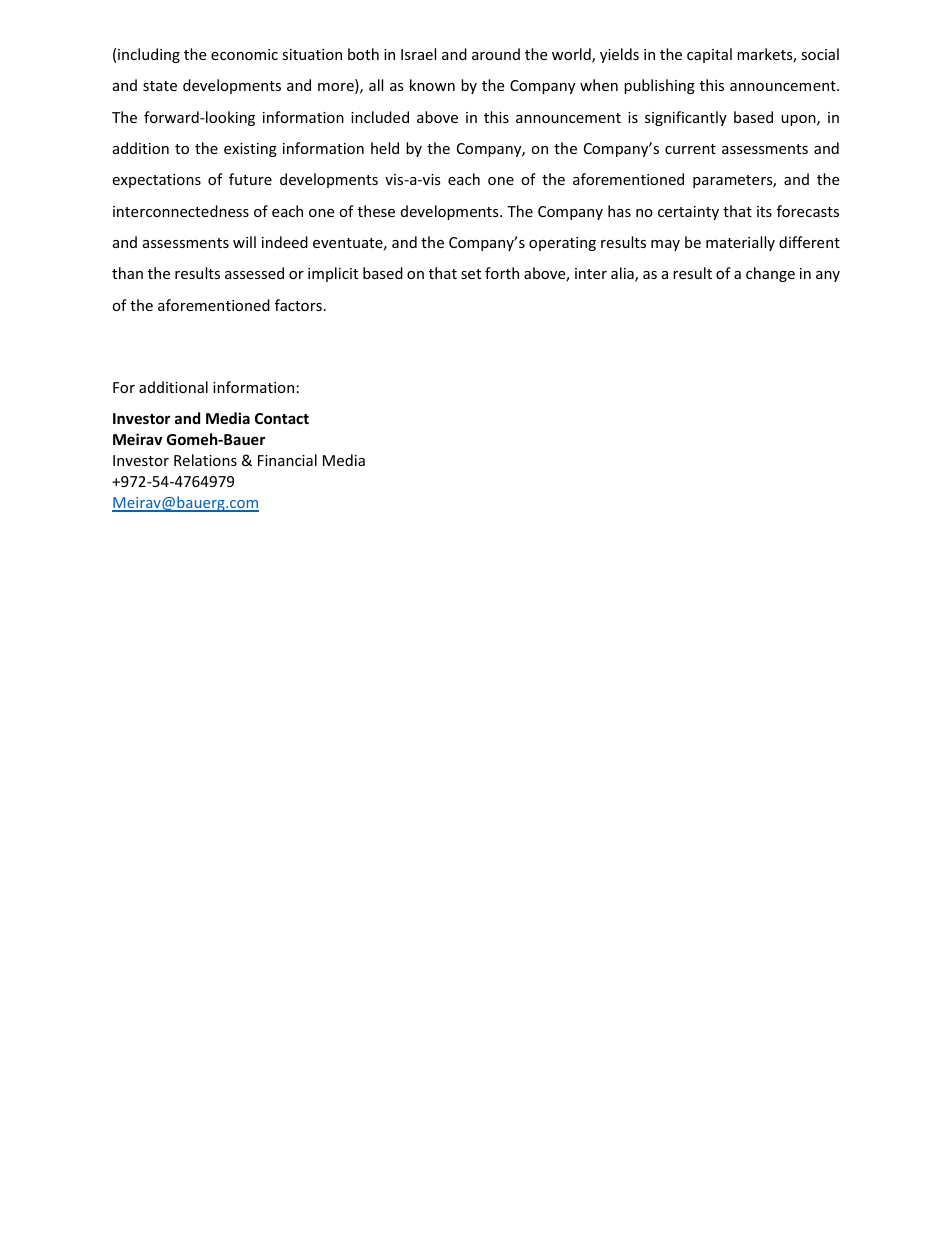 This document has width=952, height=1233. What do you see at coordinates (376, 211) in the document?
I see `these` at bounding box center [376, 211].
